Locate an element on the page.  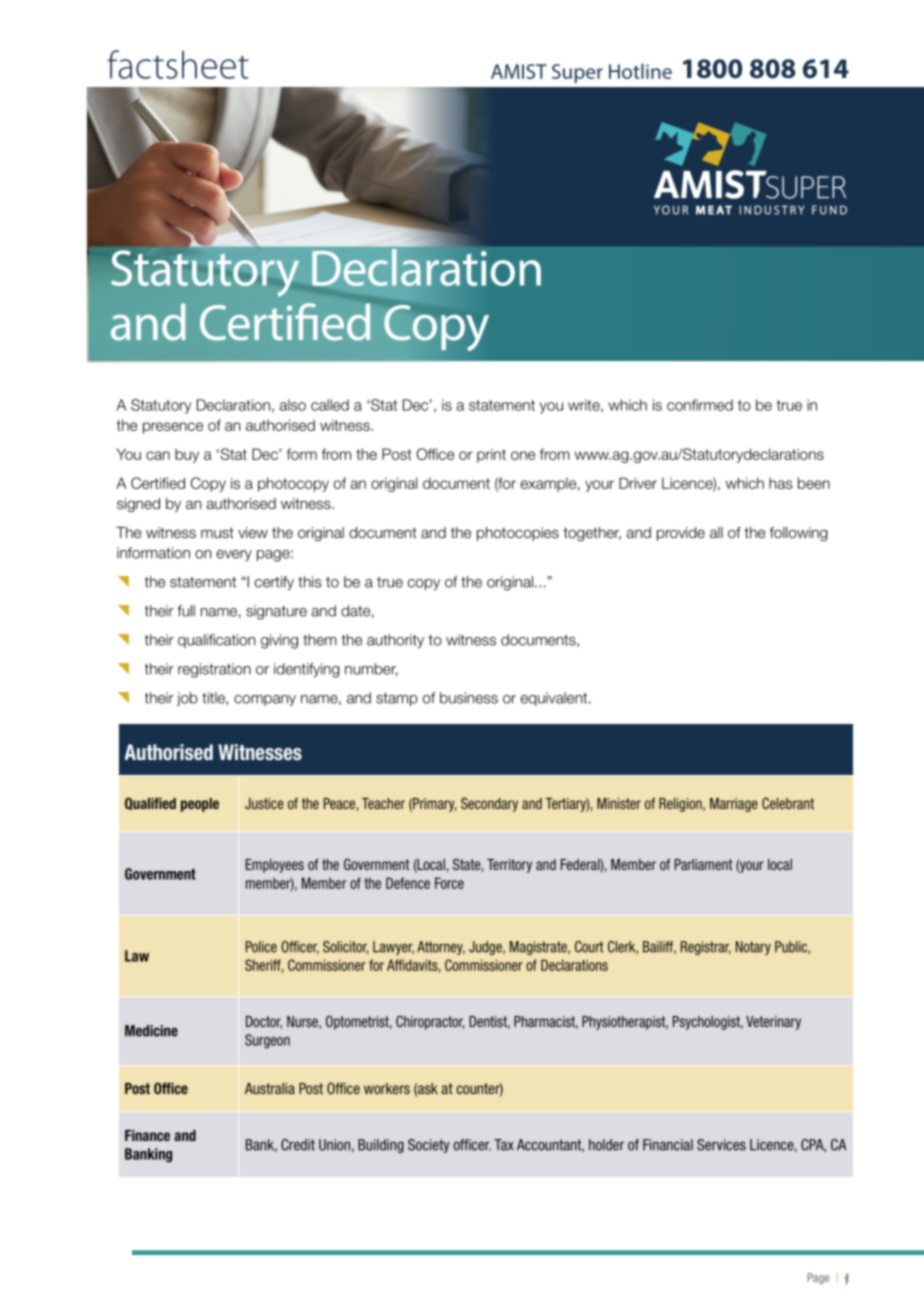
authority is located at coordinates (395, 641).
